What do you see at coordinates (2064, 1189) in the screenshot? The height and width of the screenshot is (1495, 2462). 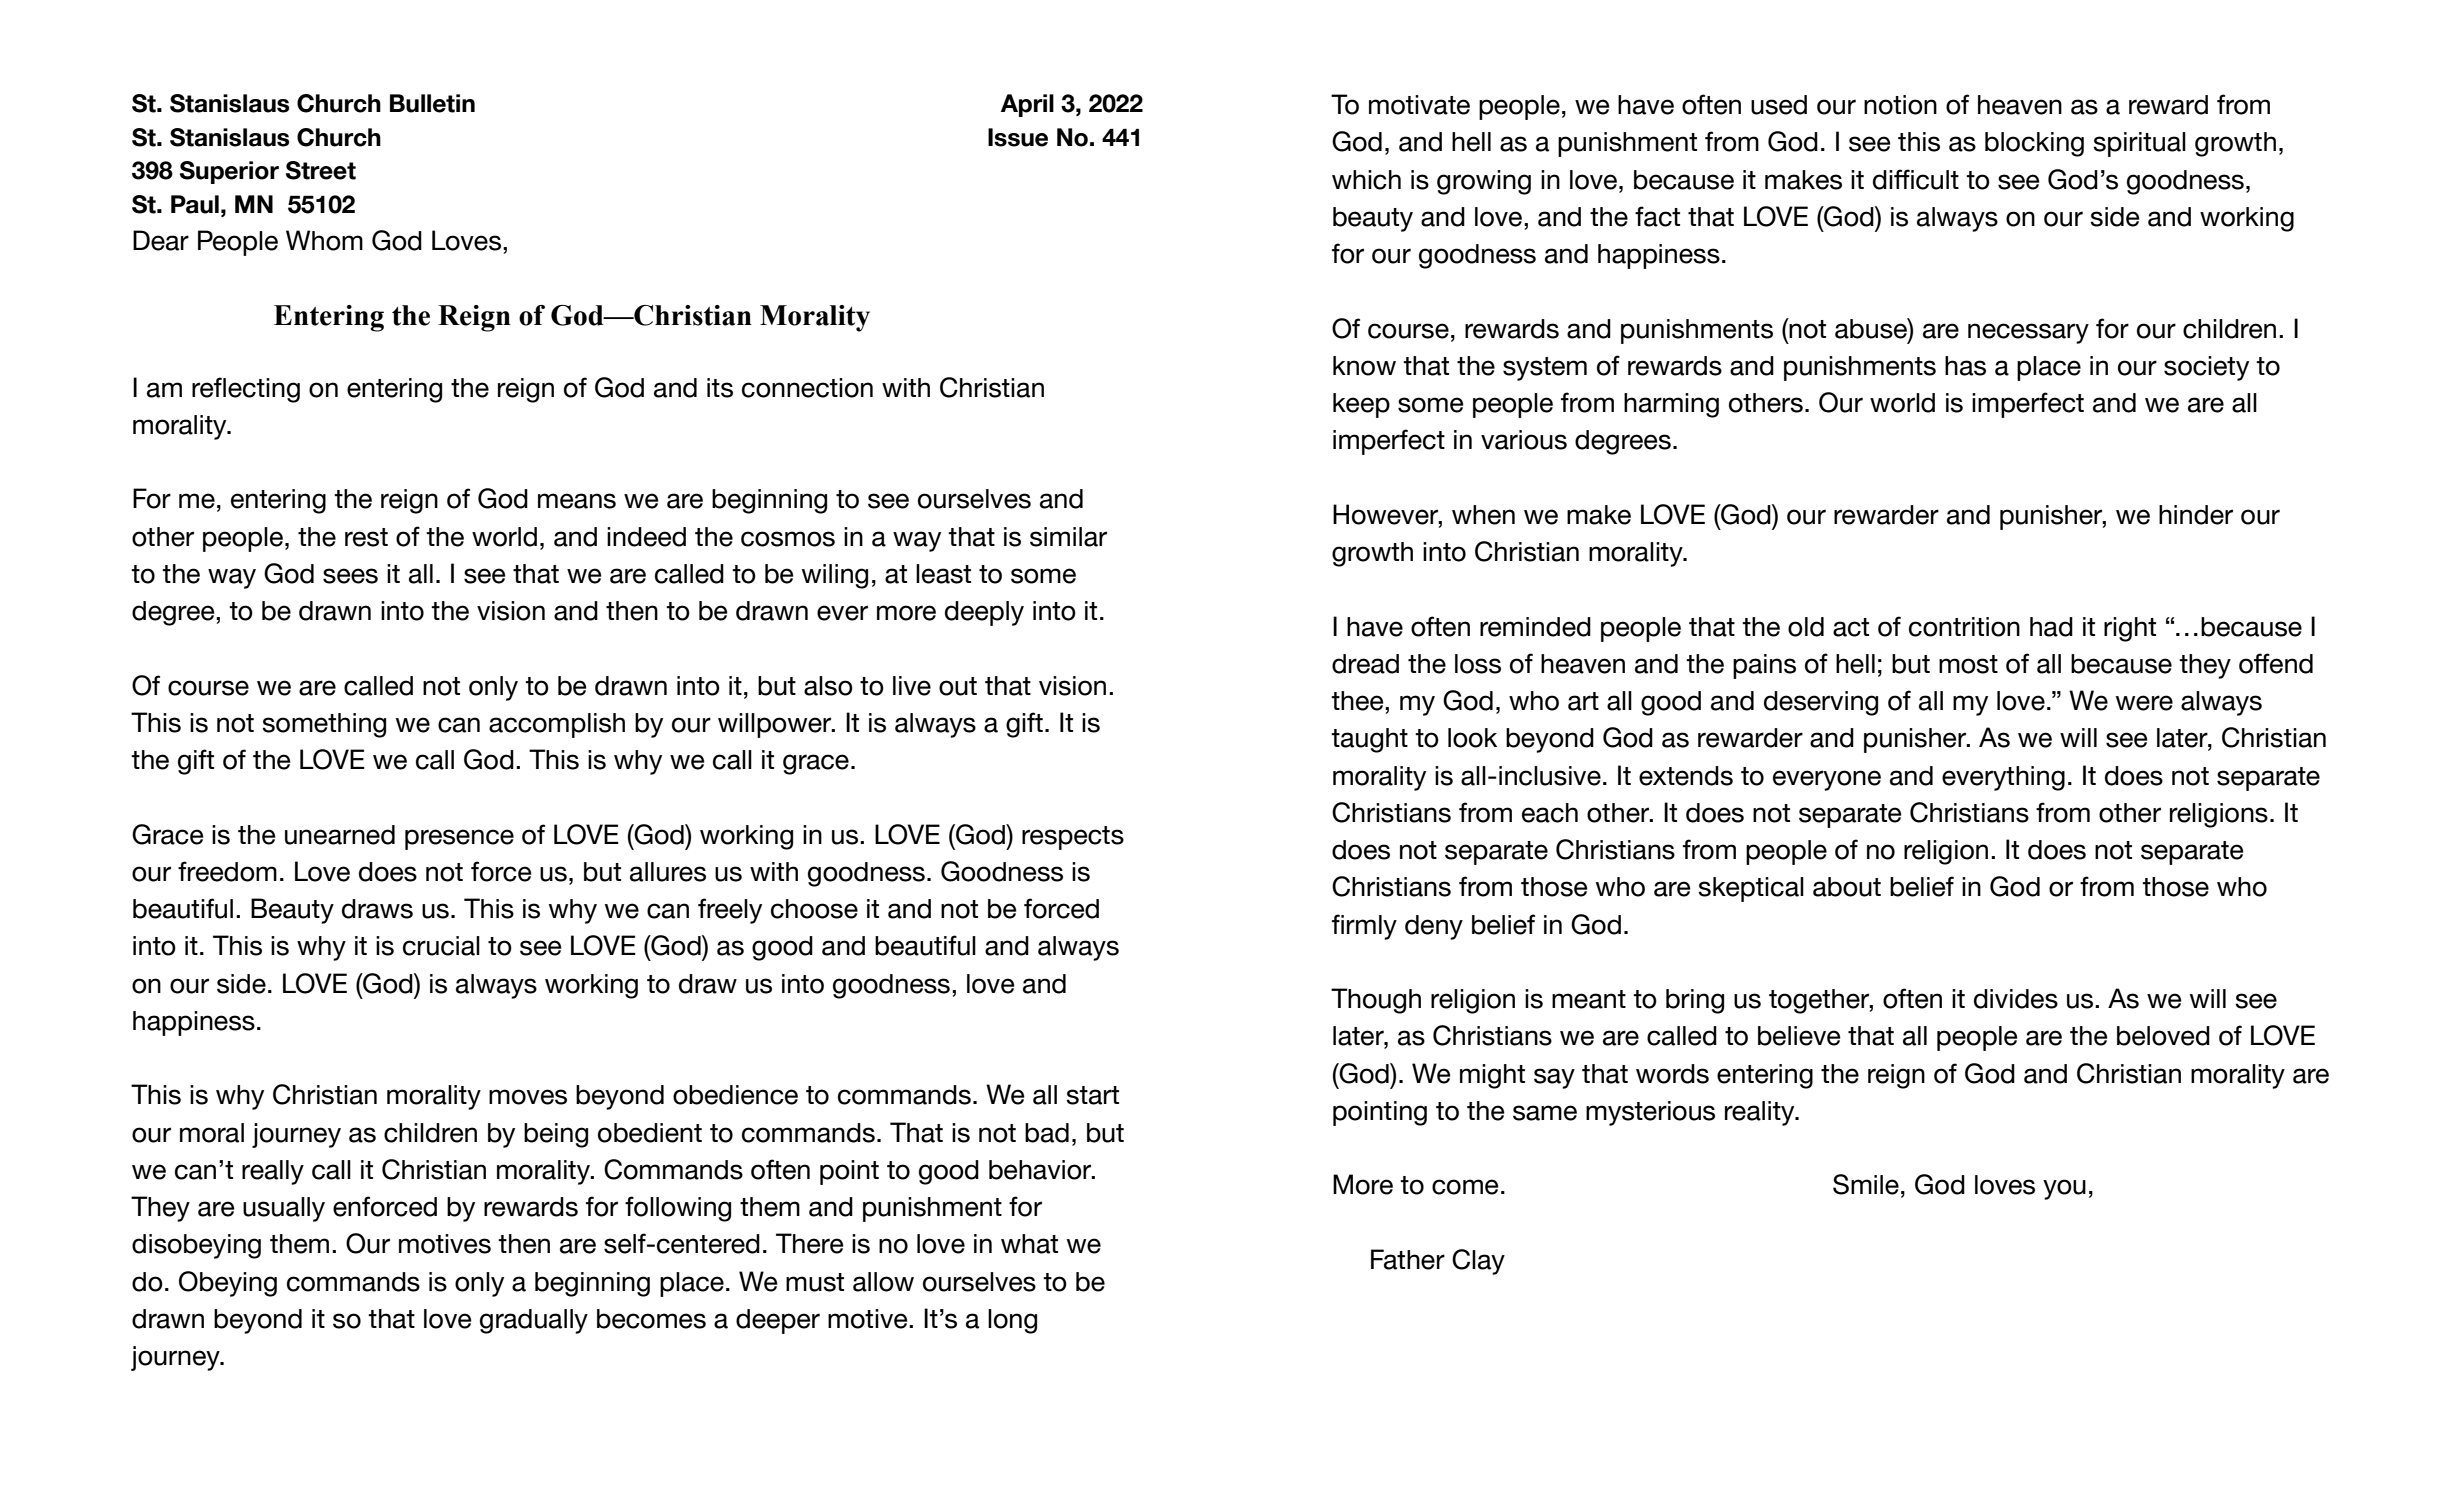 I see `you` at bounding box center [2064, 1189].
